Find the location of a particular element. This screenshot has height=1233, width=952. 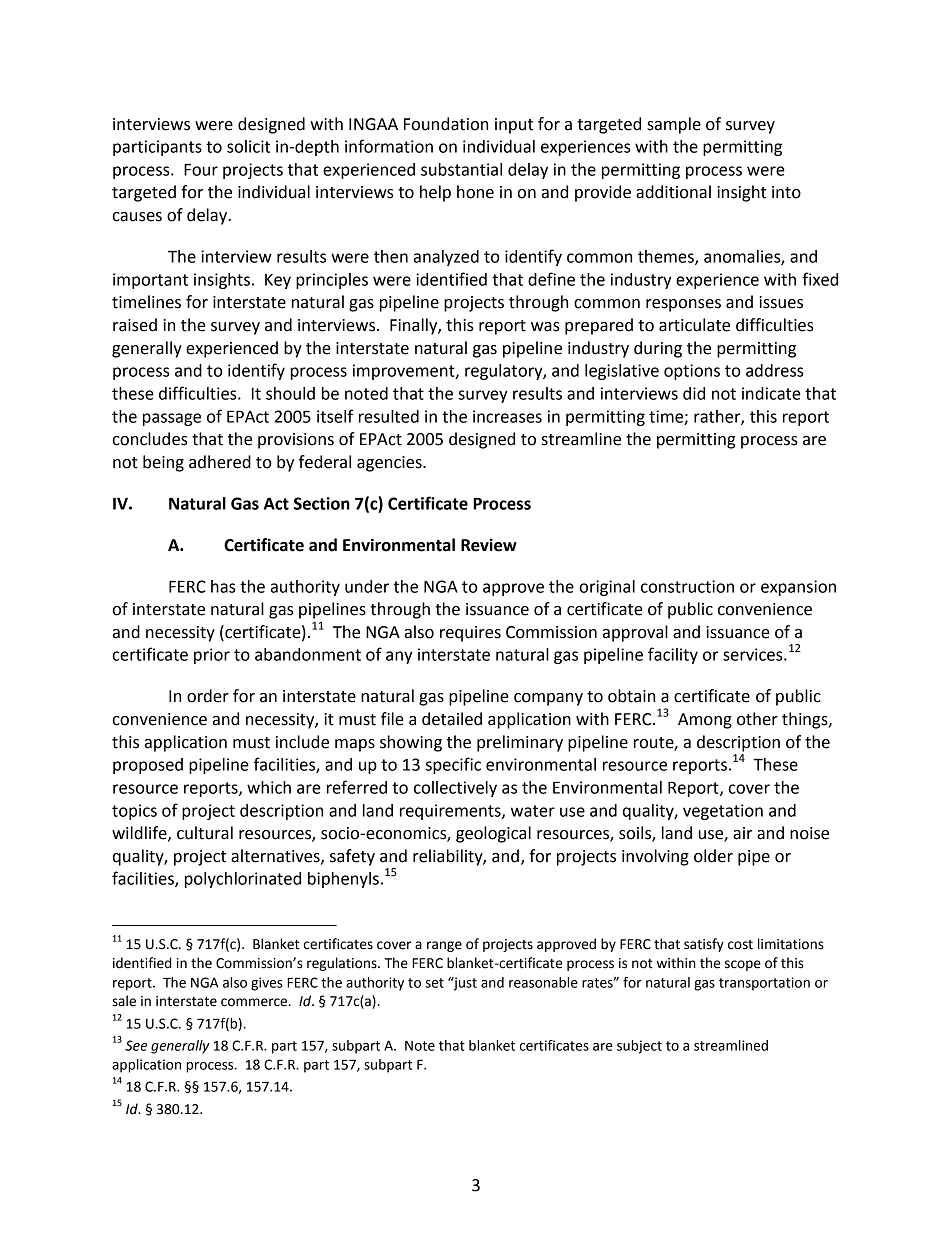

increases is located at coordinates (507, 416).
